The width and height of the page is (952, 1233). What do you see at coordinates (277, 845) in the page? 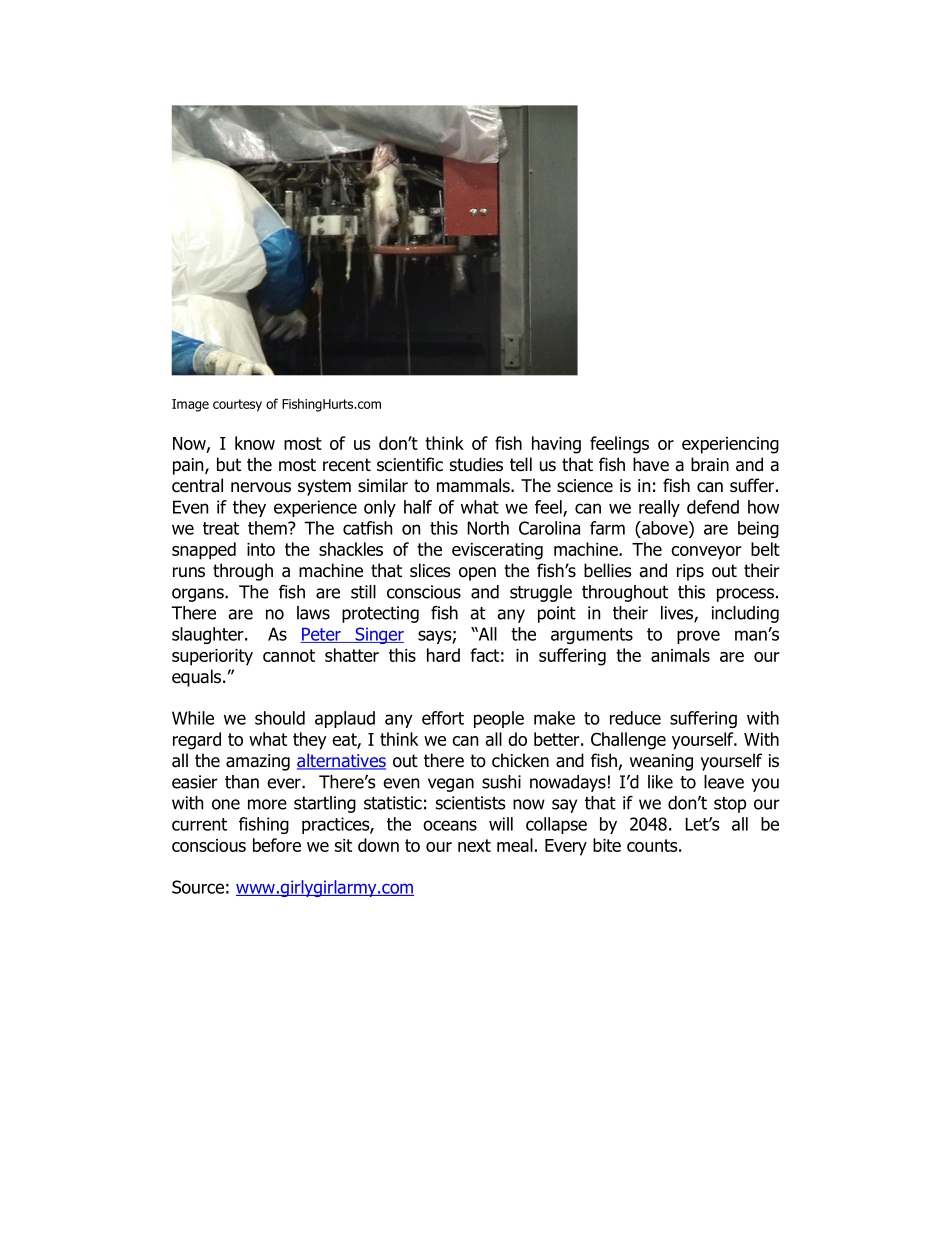
I see `before` at bounding box center [277, 845].
